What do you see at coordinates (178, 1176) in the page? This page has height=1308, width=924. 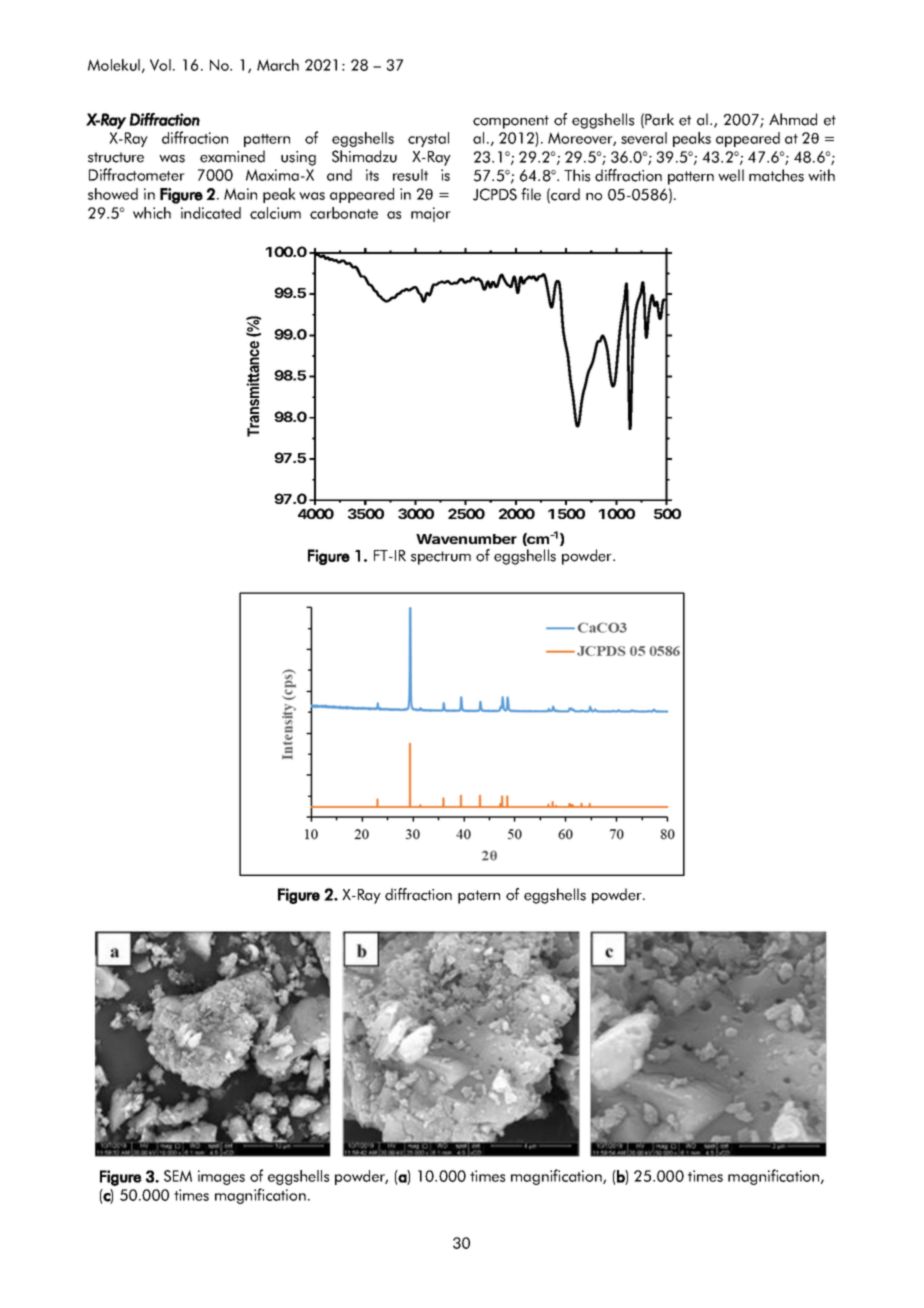 I see `SEM` at bounding box center [178, 1176].
